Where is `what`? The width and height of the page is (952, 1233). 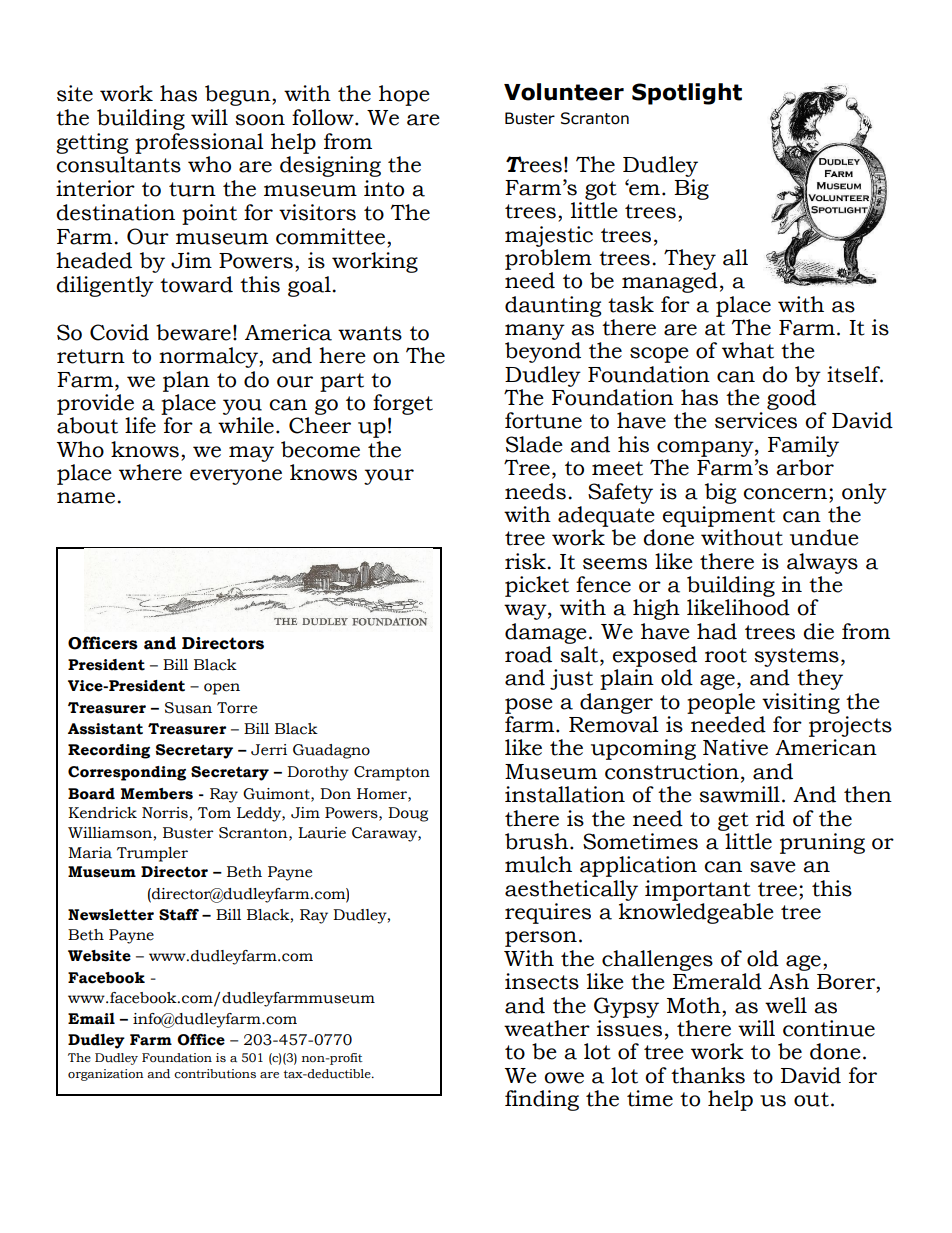 what is located at coordinates (748, 350).
